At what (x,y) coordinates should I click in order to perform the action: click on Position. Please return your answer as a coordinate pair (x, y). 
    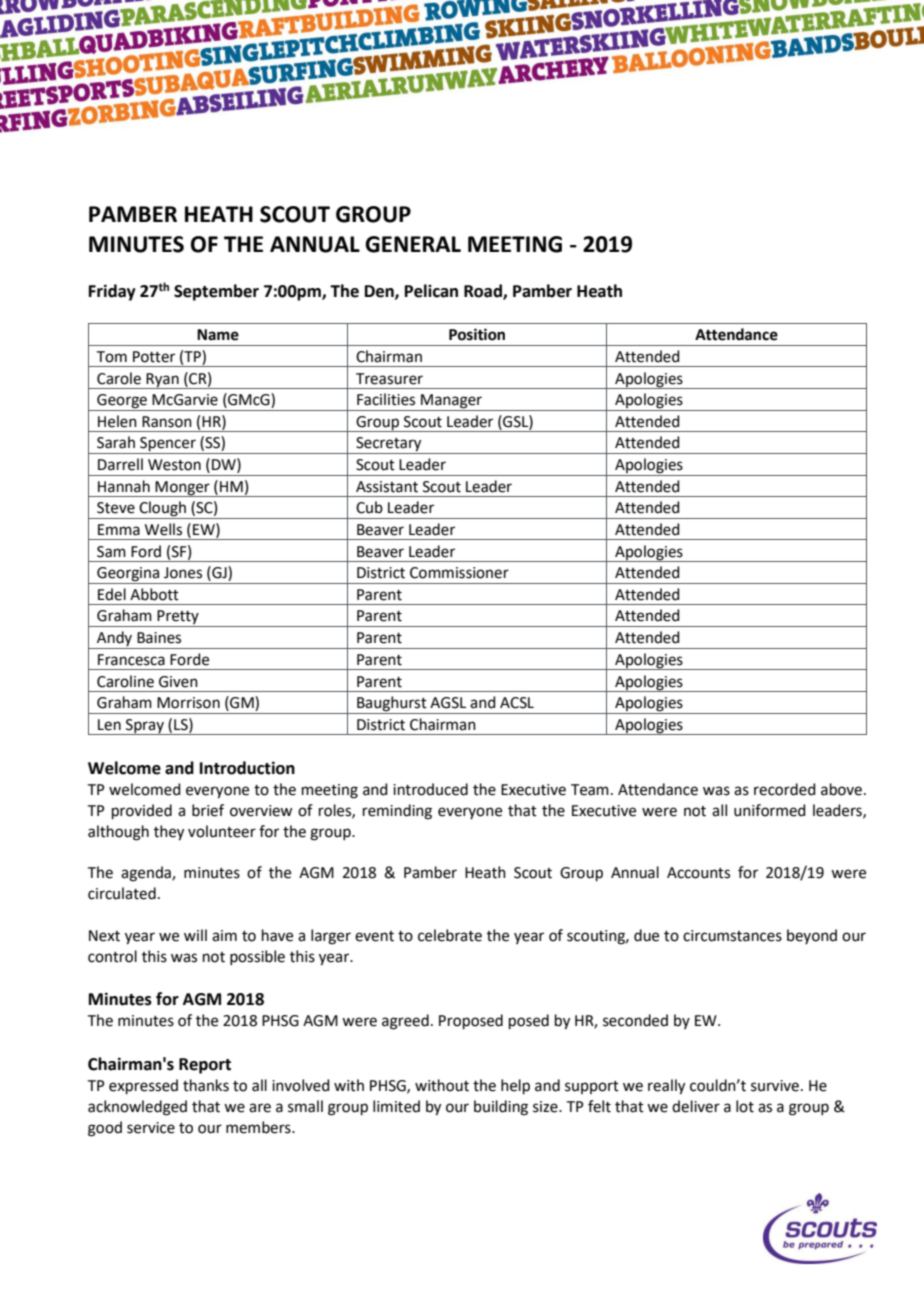
    Looking at the image, I should click on (477, 334).
